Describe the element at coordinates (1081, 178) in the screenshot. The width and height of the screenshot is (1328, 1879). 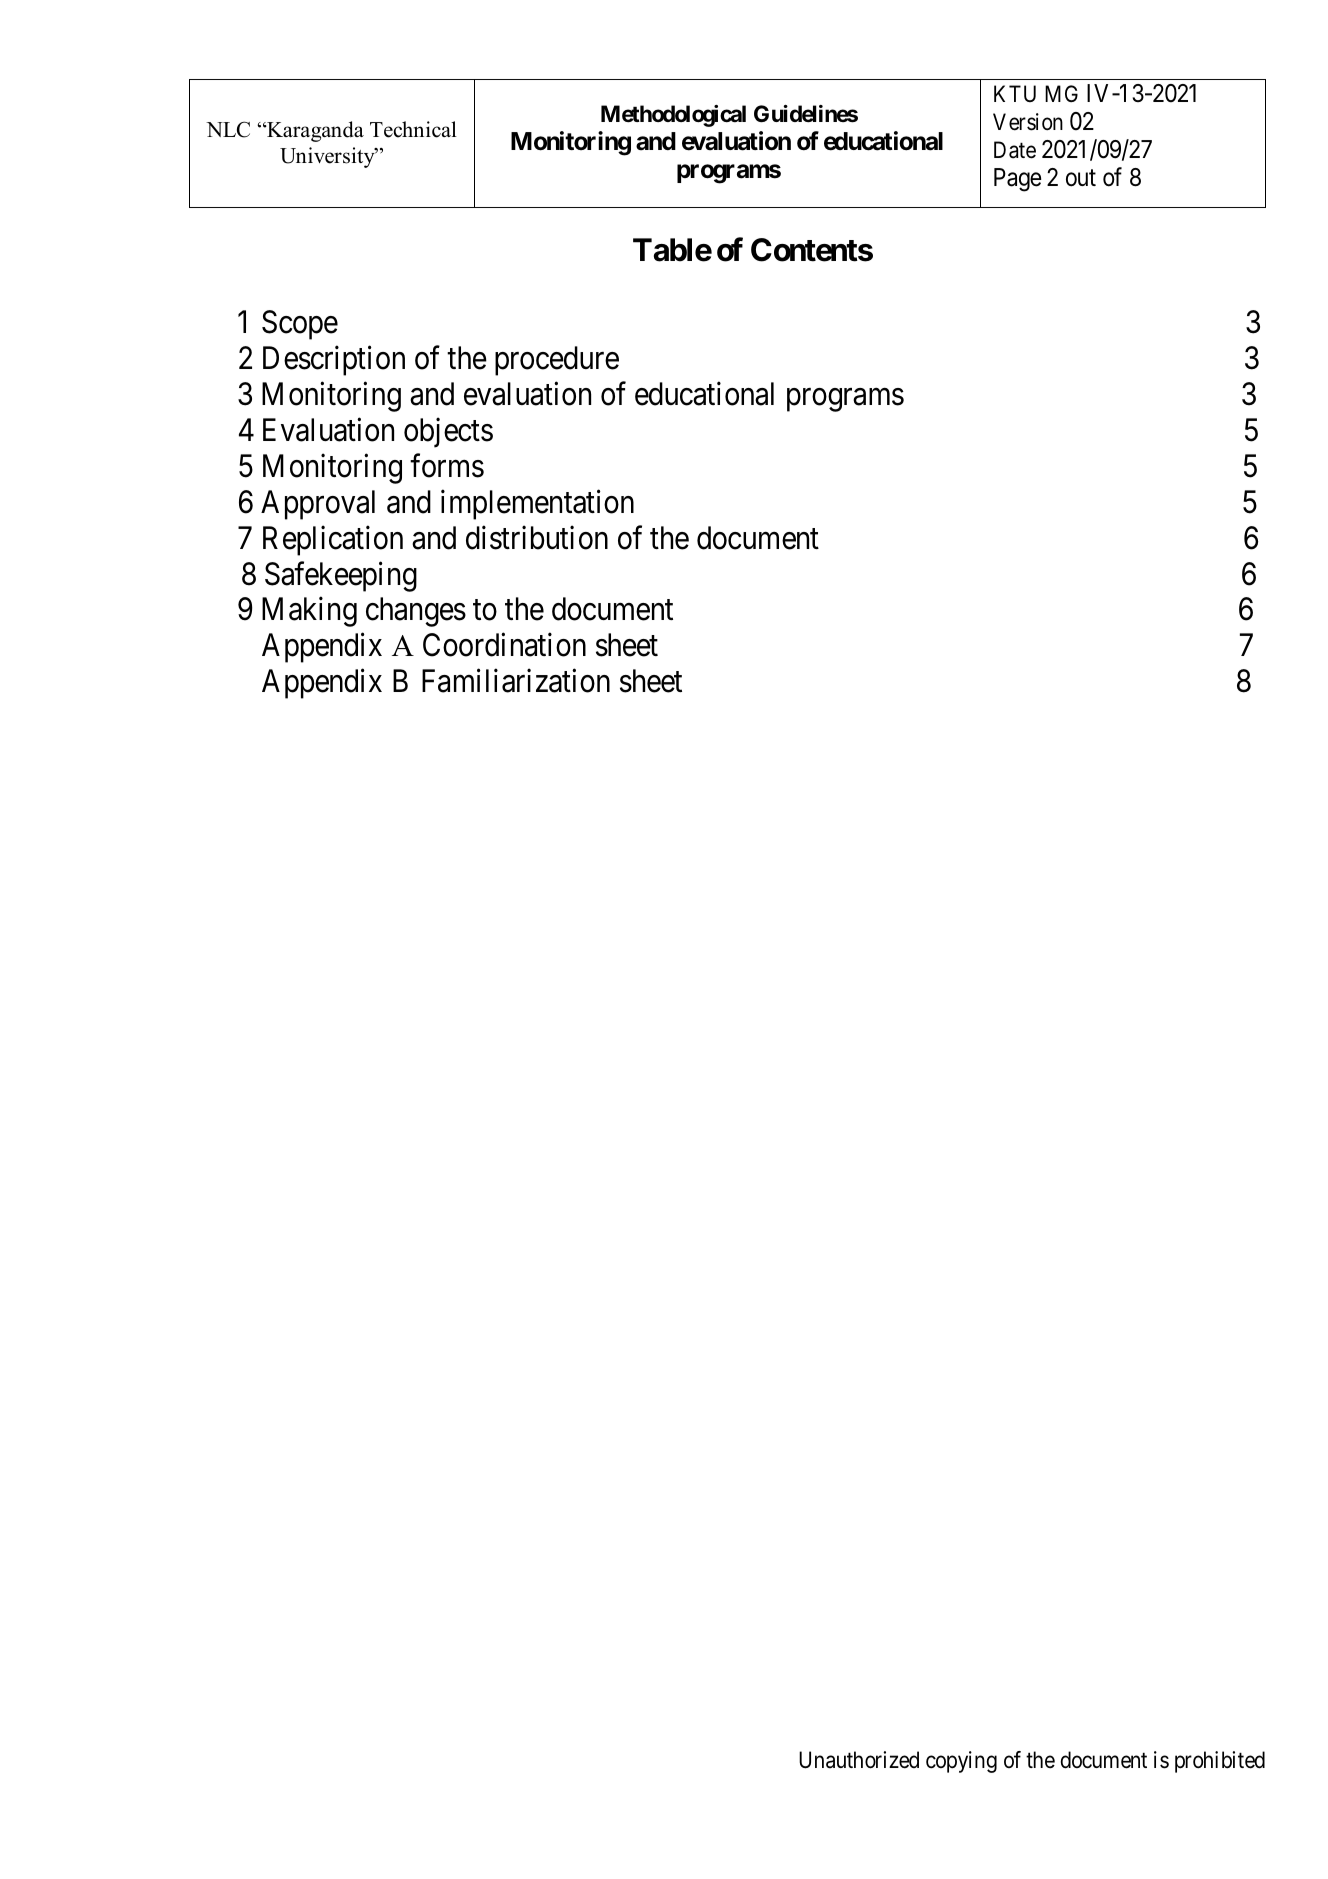
I see `out` at that location.
